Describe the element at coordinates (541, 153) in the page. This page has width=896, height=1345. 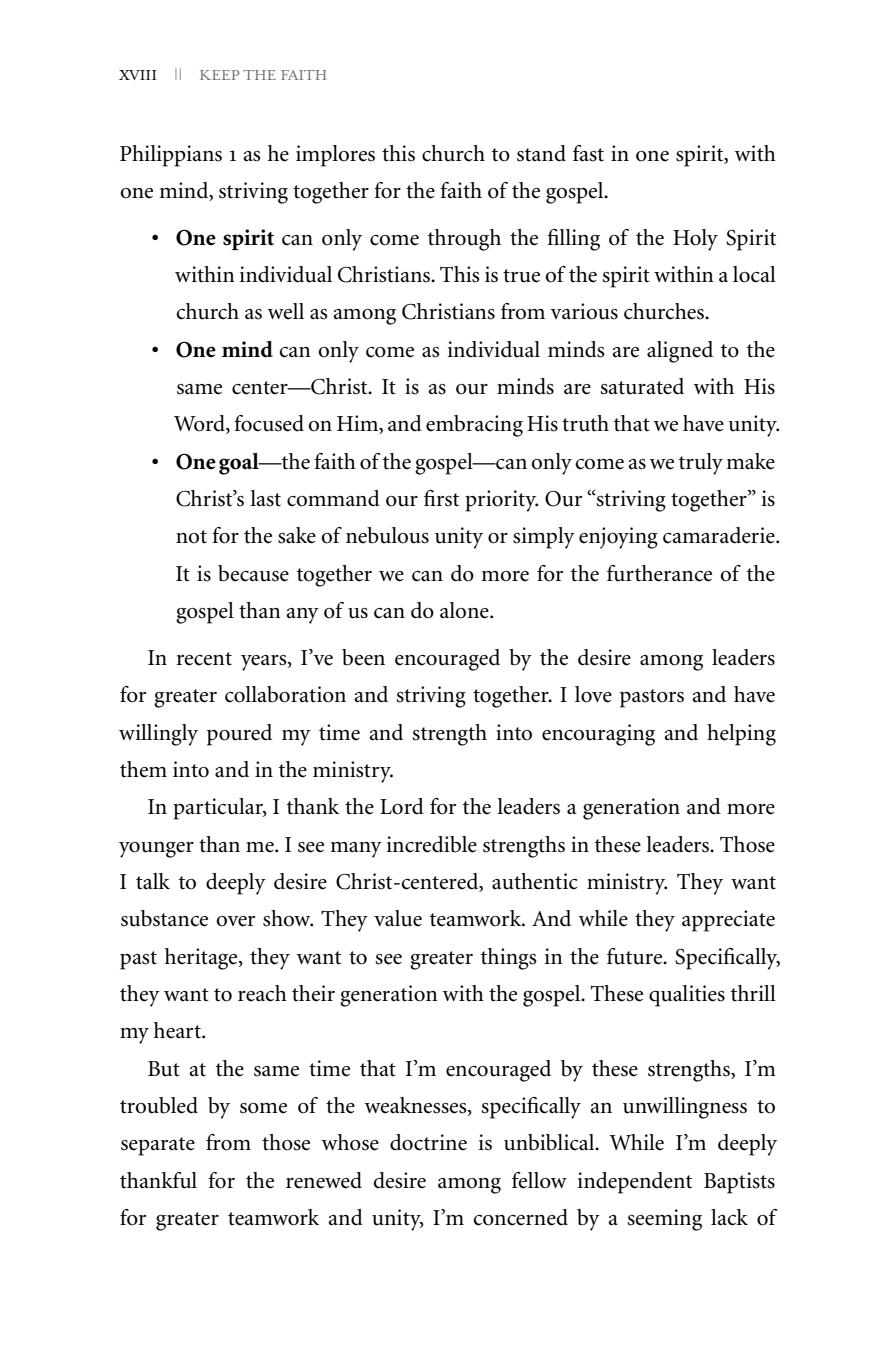
I see `stand` at that location.
